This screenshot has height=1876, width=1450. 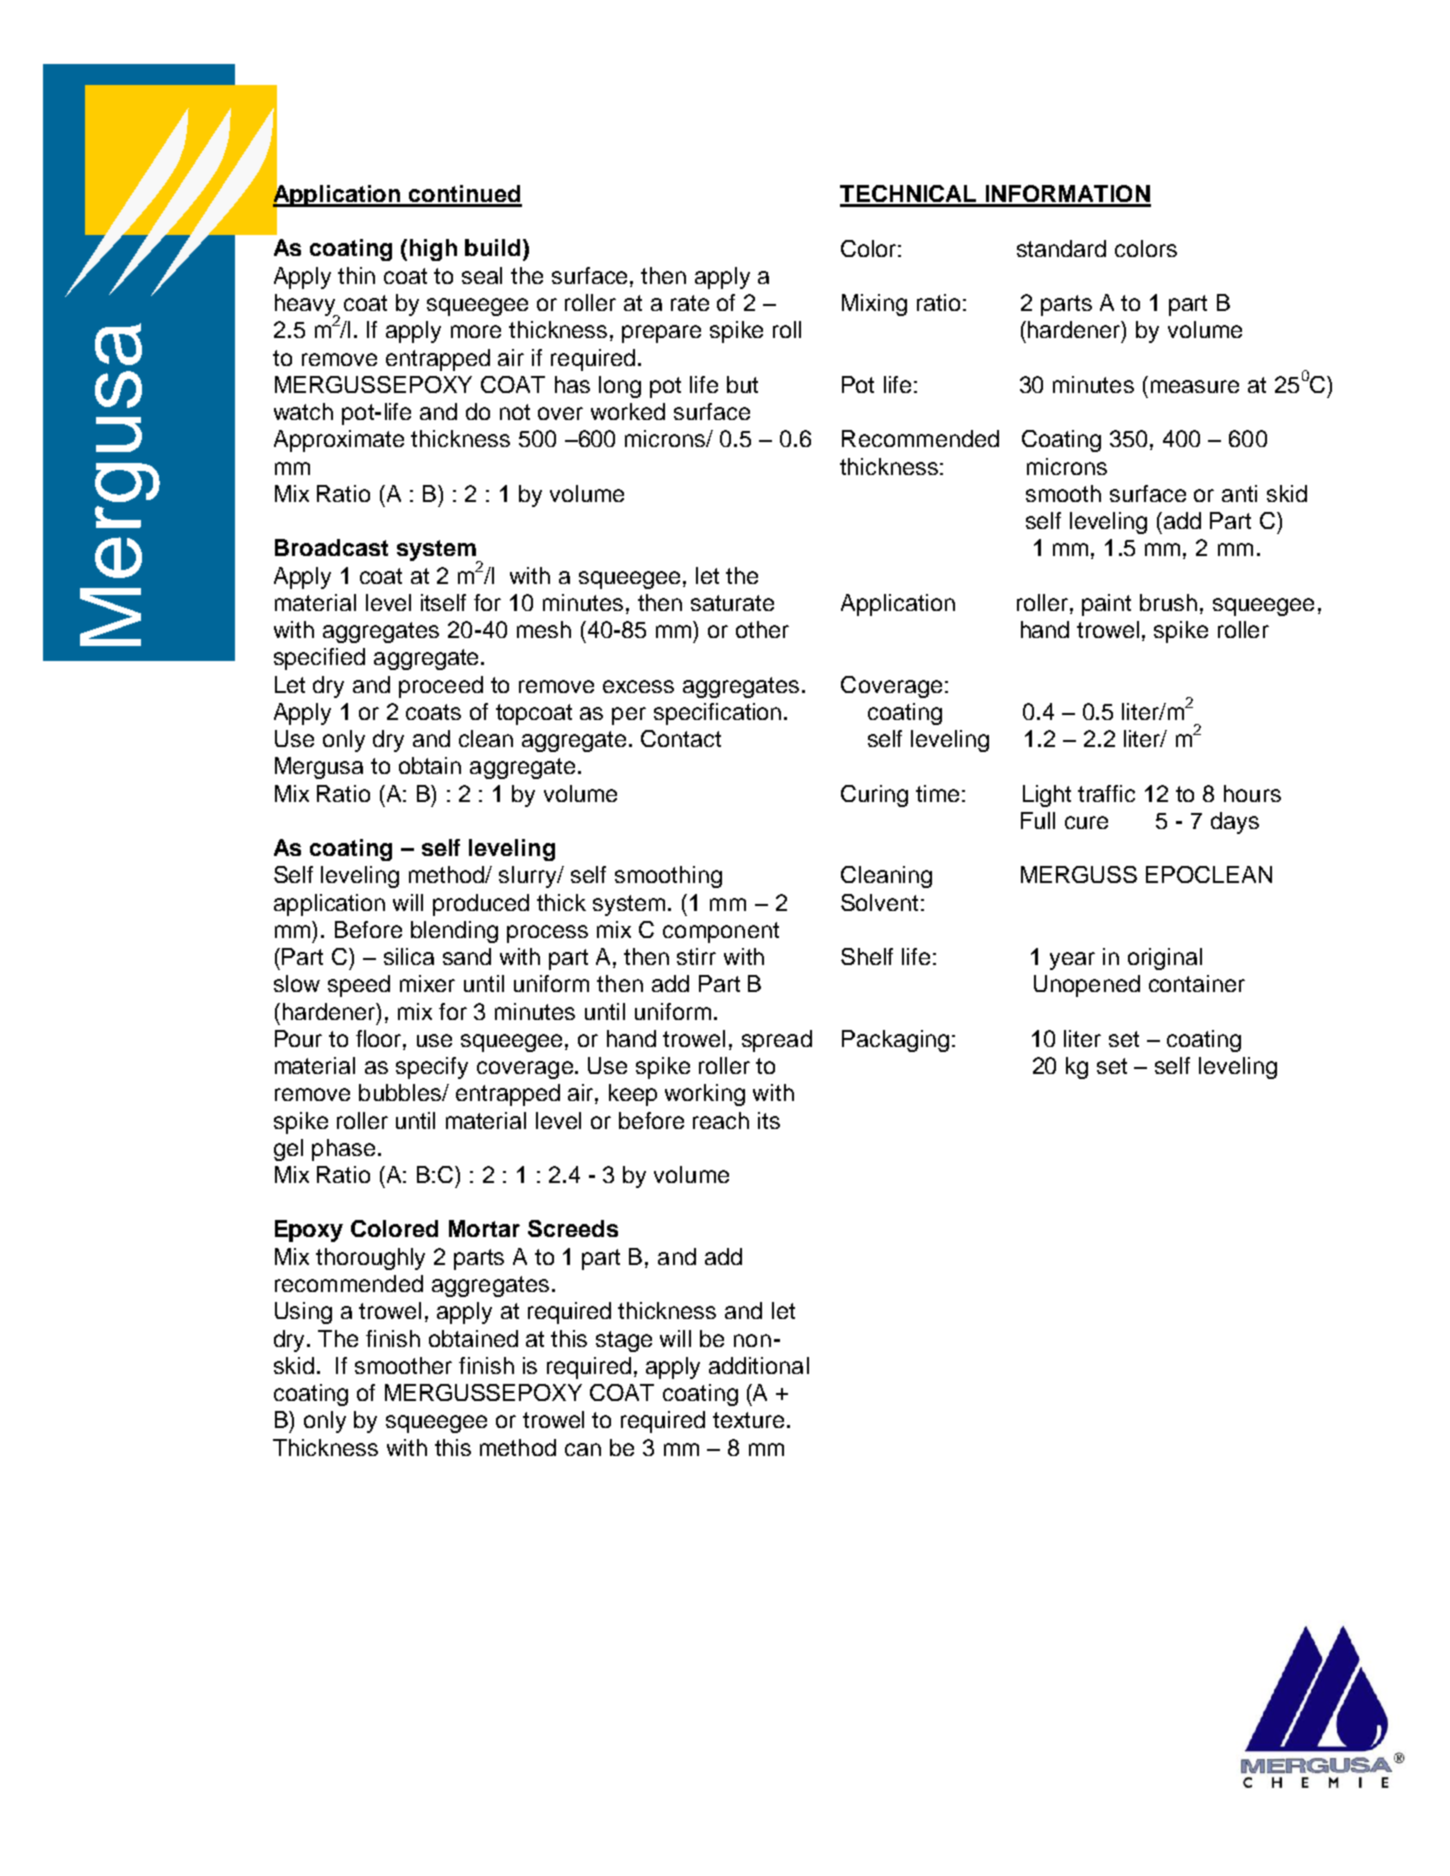 I want to click on silica, so click(x=409, y=956).
